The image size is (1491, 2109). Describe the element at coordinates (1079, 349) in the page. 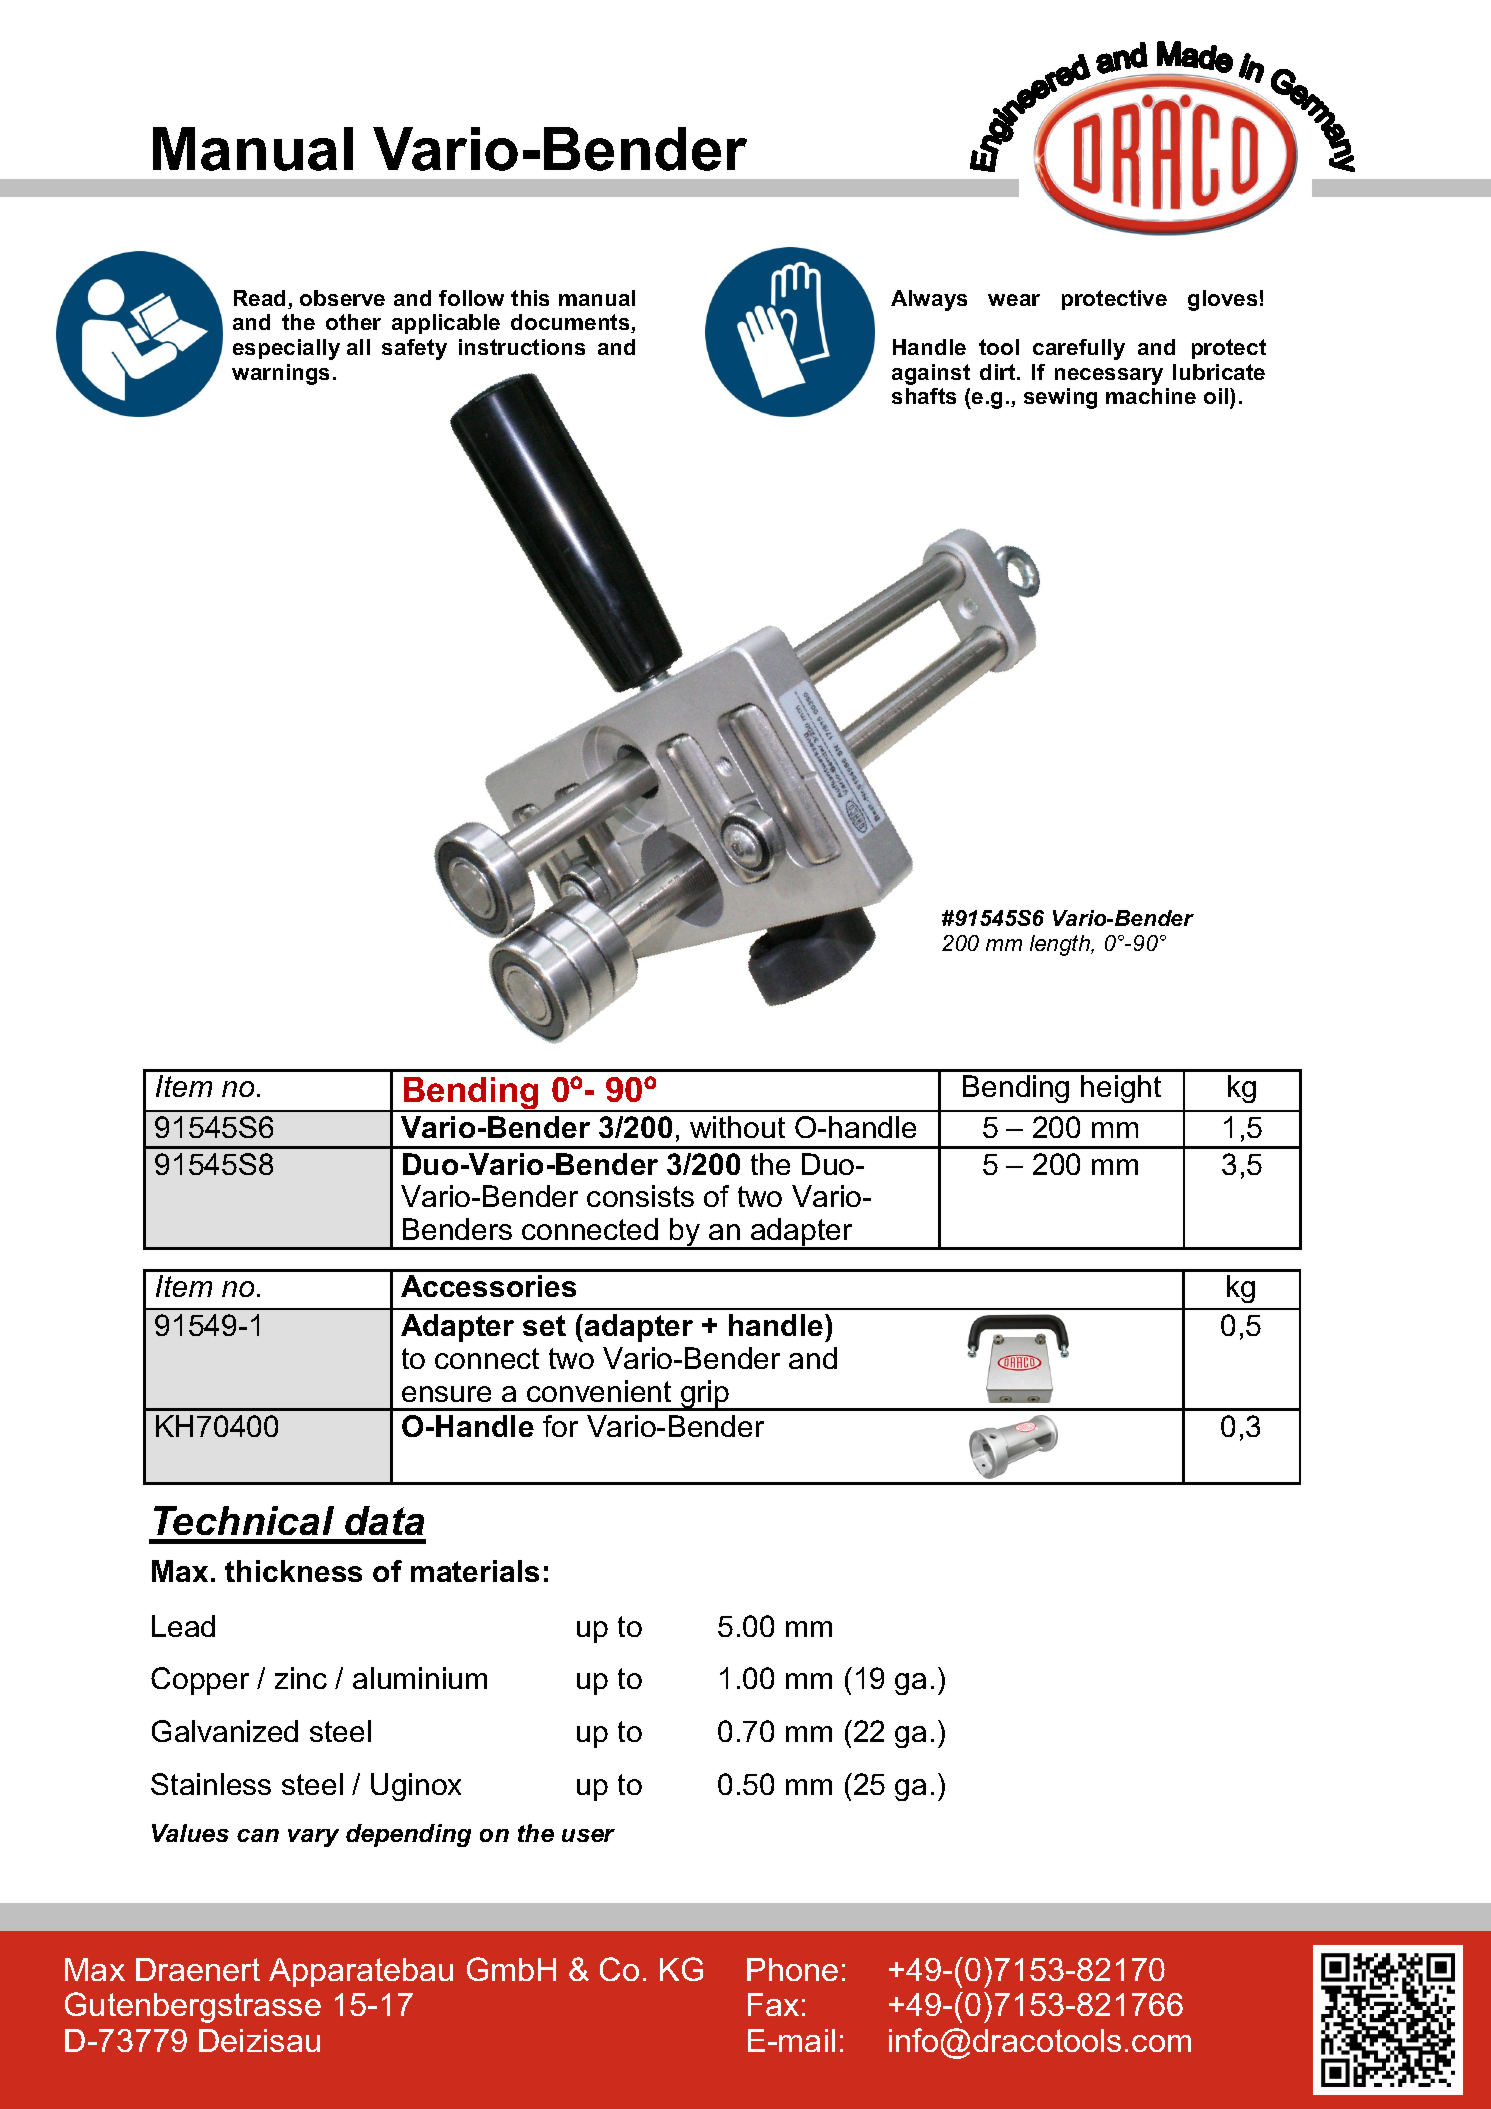

I see `carefully` at that location.
